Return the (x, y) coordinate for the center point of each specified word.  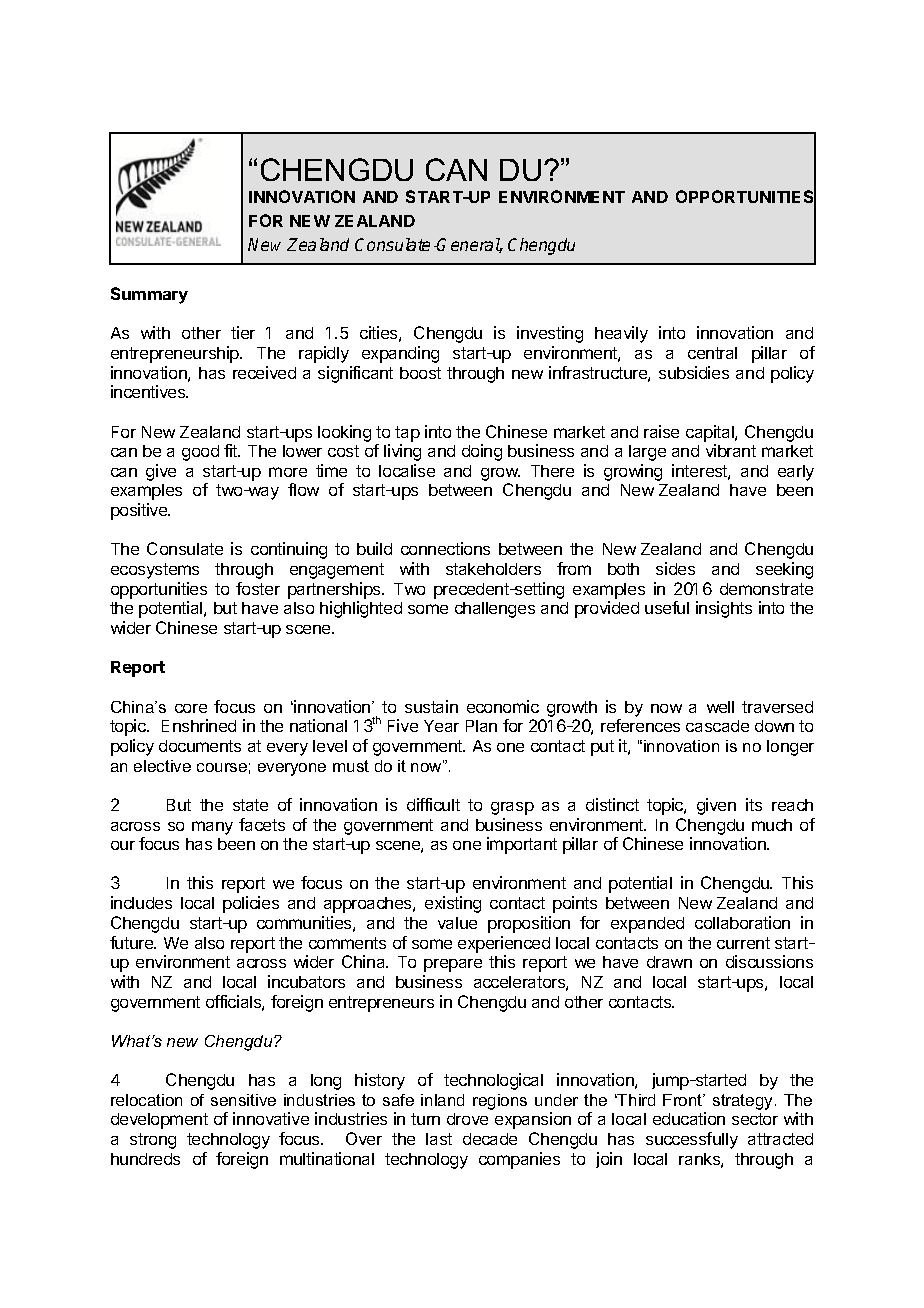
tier (243, 332)
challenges (495, 610)
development (159, 1121)
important (522, 845)
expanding (400, 354)
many (212, 828)
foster (258, 588)
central (712, 353)
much (772, 825)
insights (724, 609)
